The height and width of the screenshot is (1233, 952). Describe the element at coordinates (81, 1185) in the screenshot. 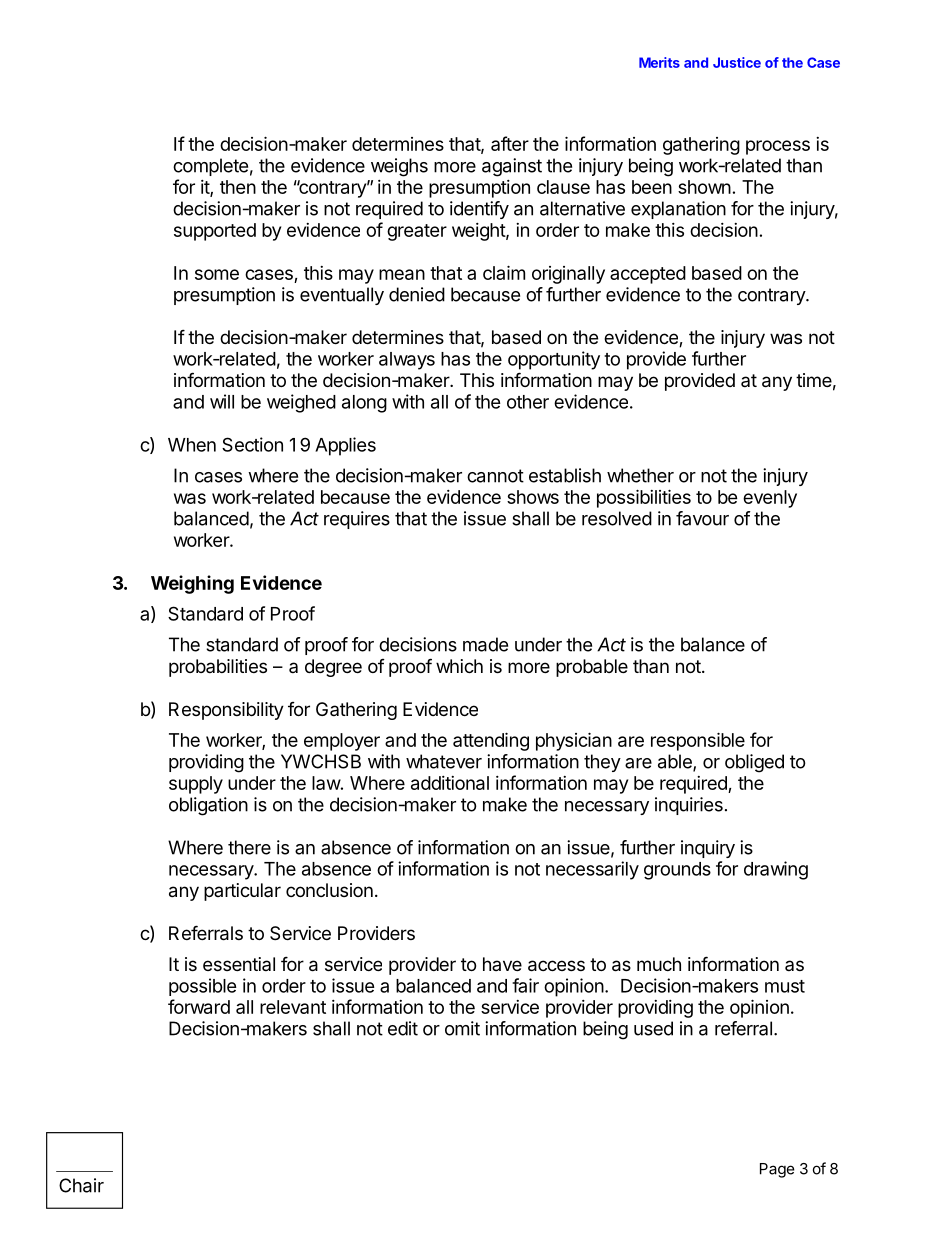

I see `Chair` at that location.
